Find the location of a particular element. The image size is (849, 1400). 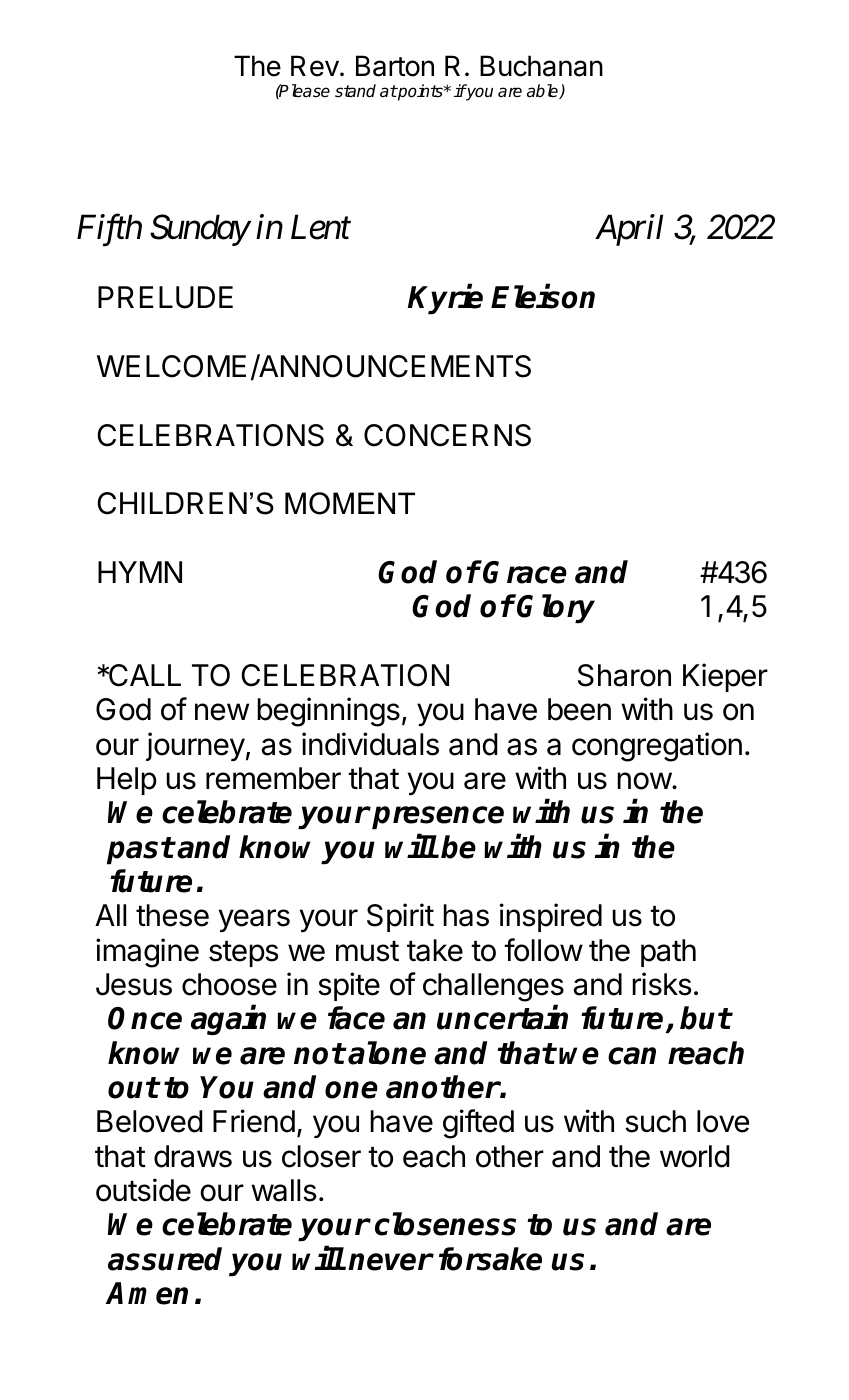

assured is located at coordinates (165, 1259).
